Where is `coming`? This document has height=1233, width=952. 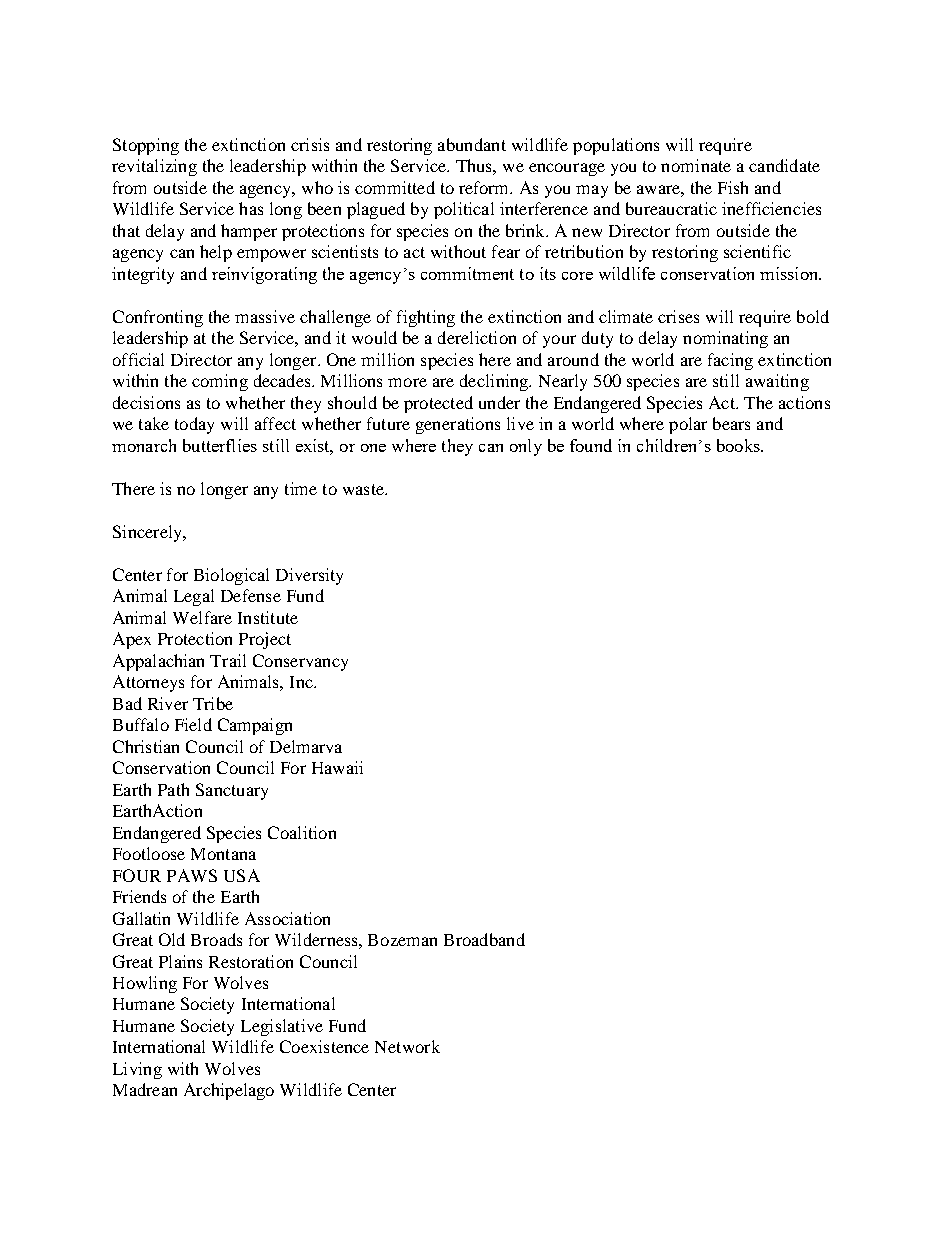 coming is located at coordinates (220, 382).
